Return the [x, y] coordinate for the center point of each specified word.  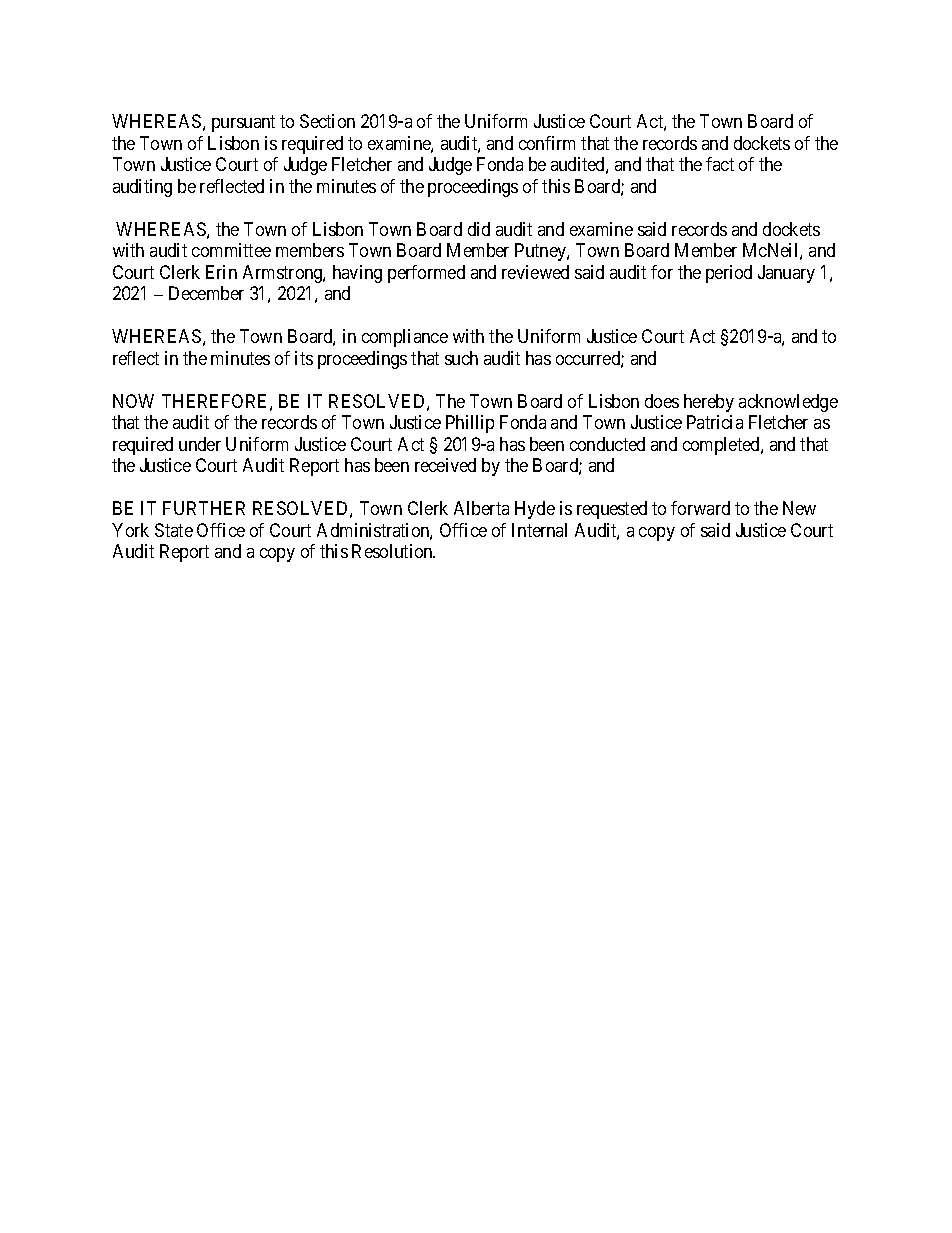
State [174, 530]
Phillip [470, 424]
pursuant [243, 124]
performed [426, 274]
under [200, 444]
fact [720, 164]
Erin [221, 272]
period [729, 274]
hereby [709, 403]
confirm [547, 143]
